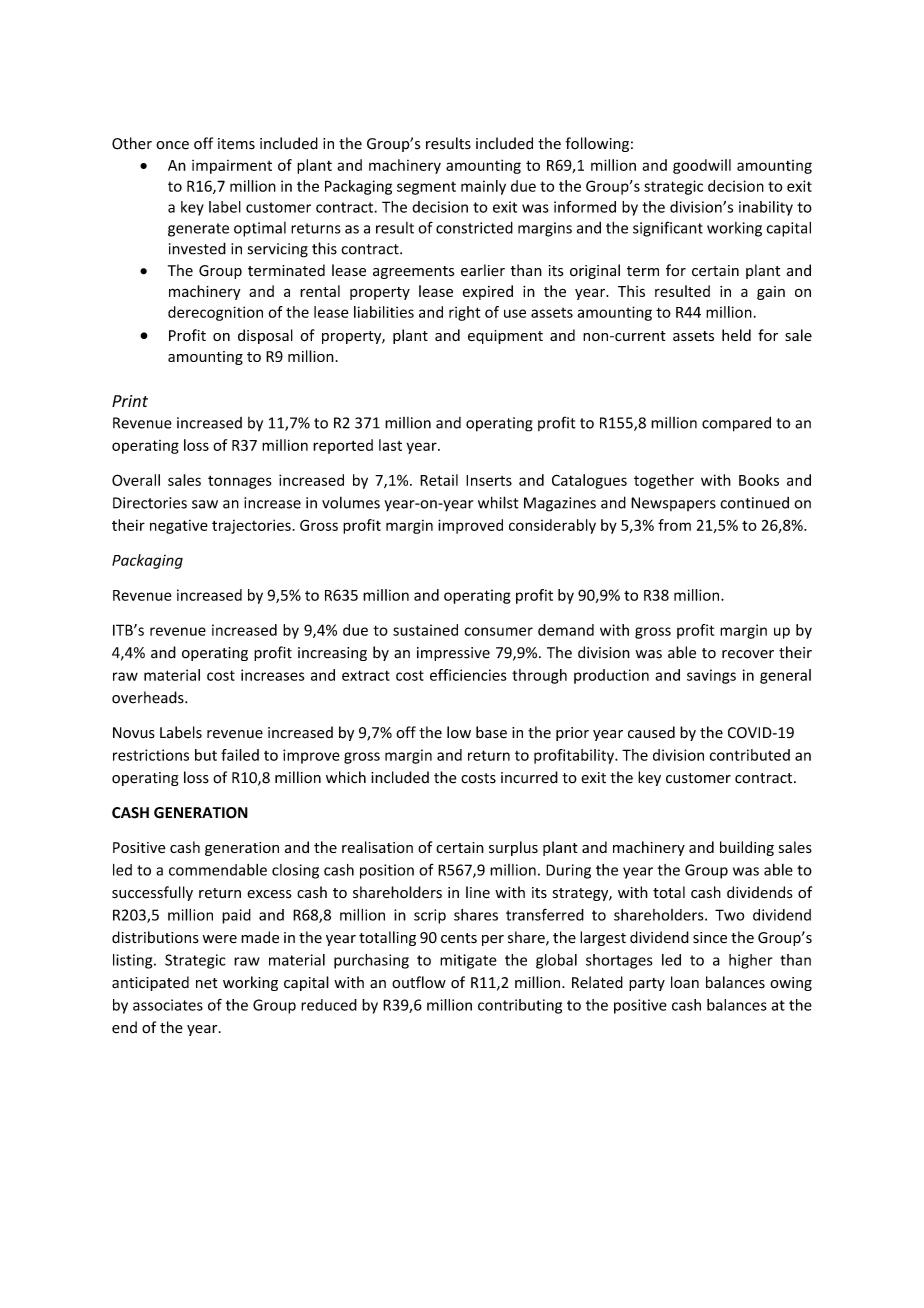  I want to click on loan, so click(685, 982).
